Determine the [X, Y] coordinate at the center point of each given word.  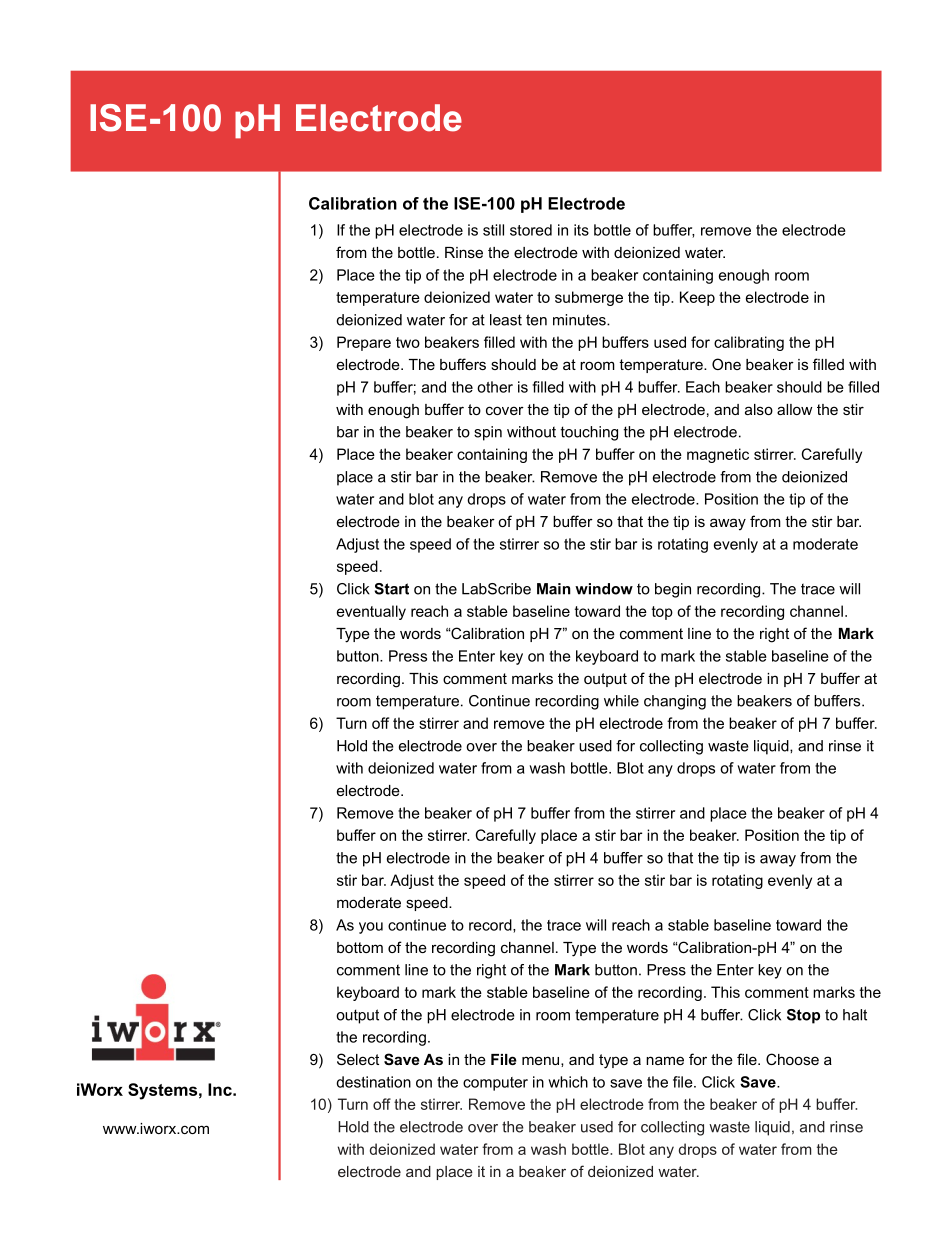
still [493, 230]
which [568, 1082]
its [581, 230]
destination [373, 1082]
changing [675, 702]
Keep [697, 298]
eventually [371, 612]
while [621, 701]
